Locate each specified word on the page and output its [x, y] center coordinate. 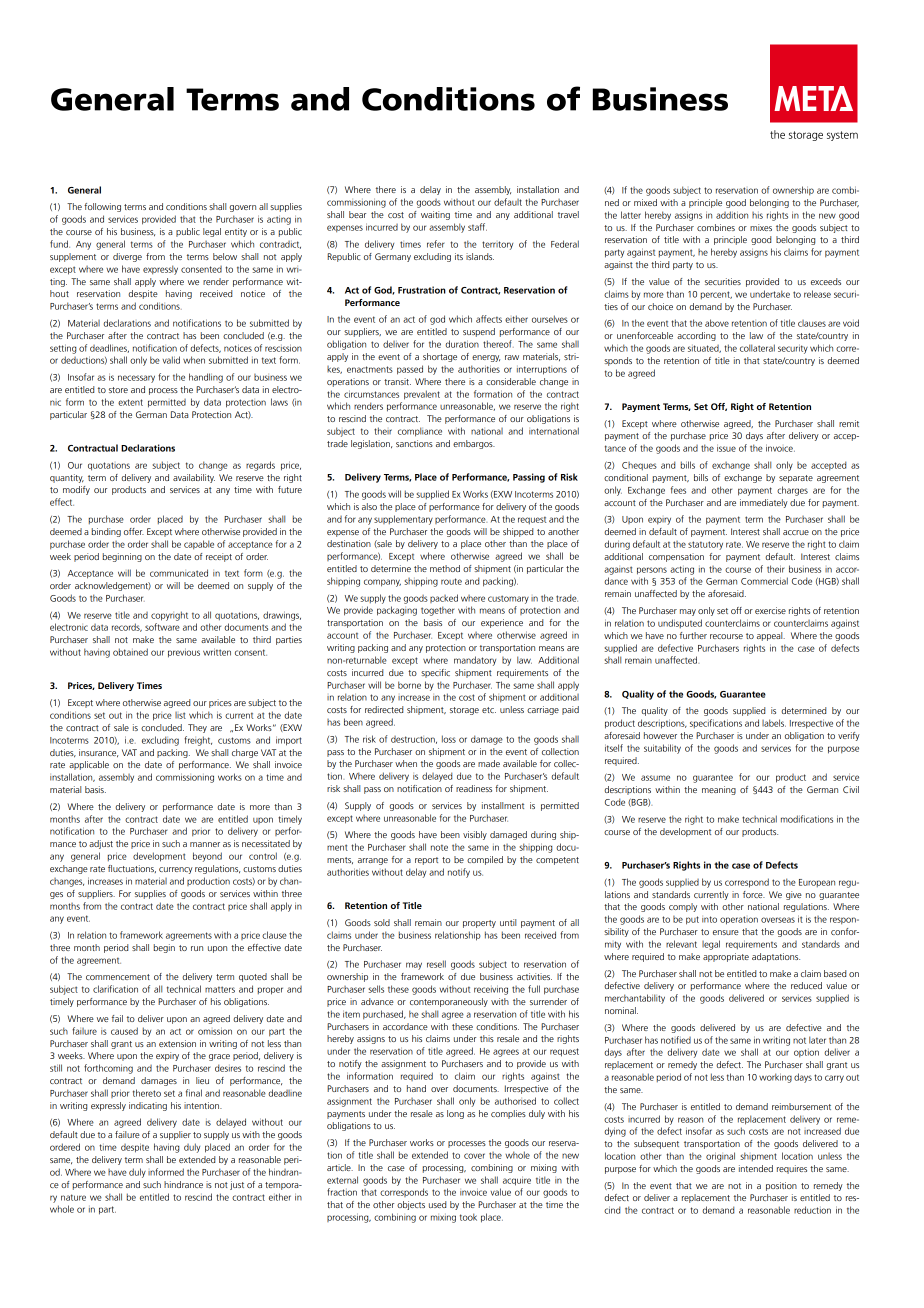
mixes [761, 227]
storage [464, 711]
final [194, 1093]
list [180, 715]
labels [774, 723]
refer [436, 244]
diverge [127, 257]
